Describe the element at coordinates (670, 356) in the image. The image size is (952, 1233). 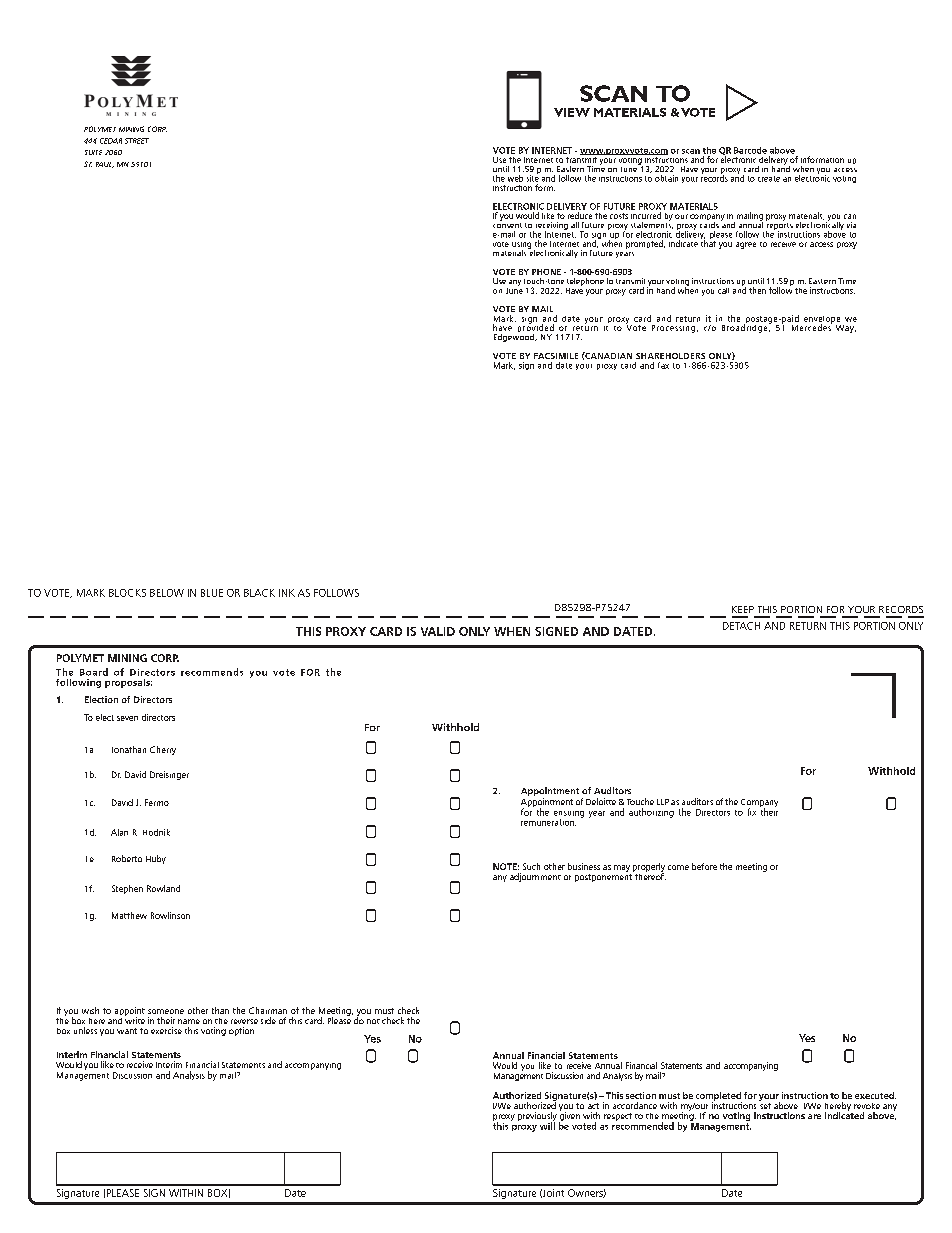
I see `SHAREHOLDERS` at that location.
